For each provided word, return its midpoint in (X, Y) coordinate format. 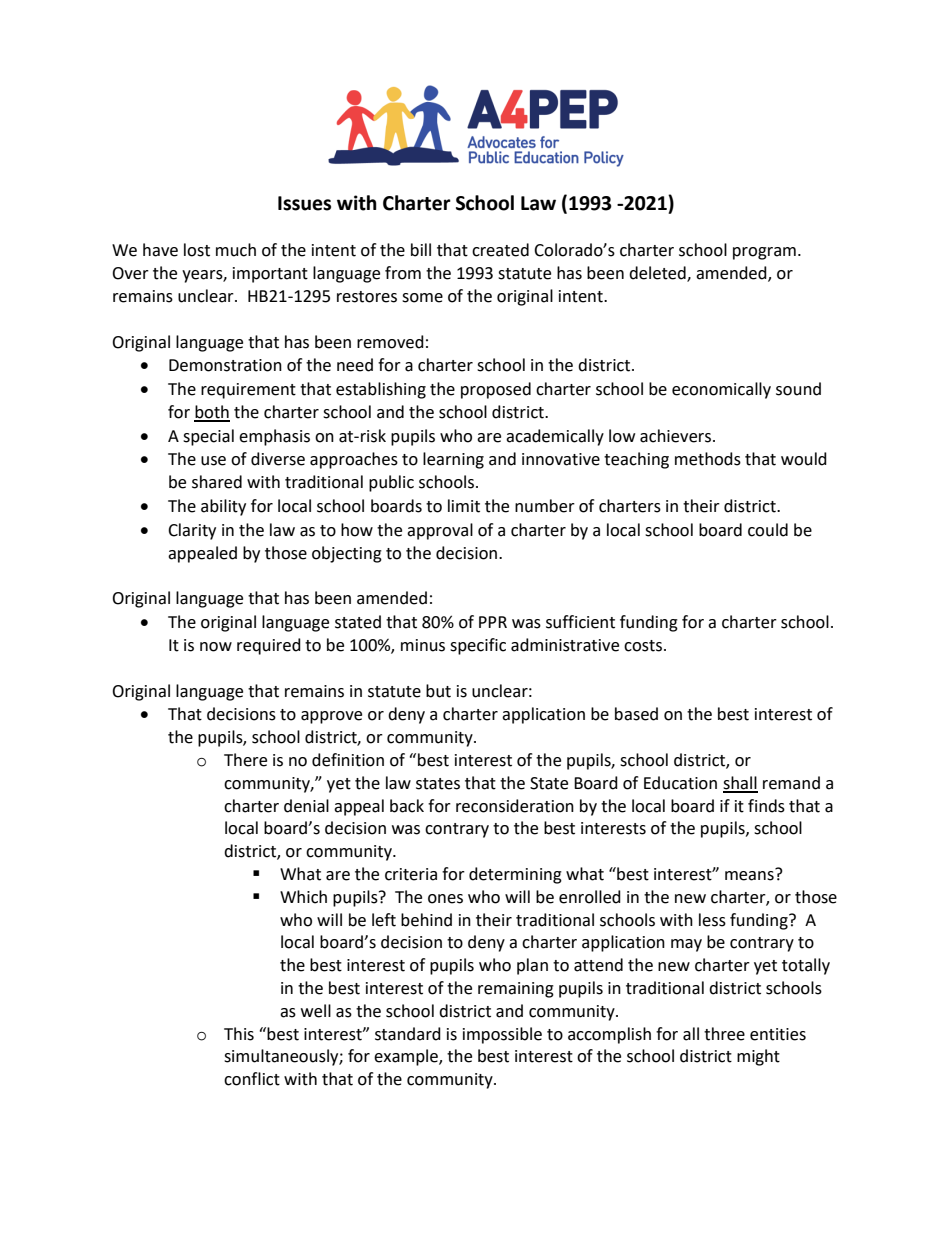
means (750, 875)
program (764, 253)
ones (445, 899)
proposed (496, 390)
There (245, 760)
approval (440, 531)
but (438, 691)
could (768, 530)
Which (303, 897)
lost (197, 250)
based (636, 714)
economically (721, 390)
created (500, 250)
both (212, 413)
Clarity (192, 531)
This (239, 1034)
